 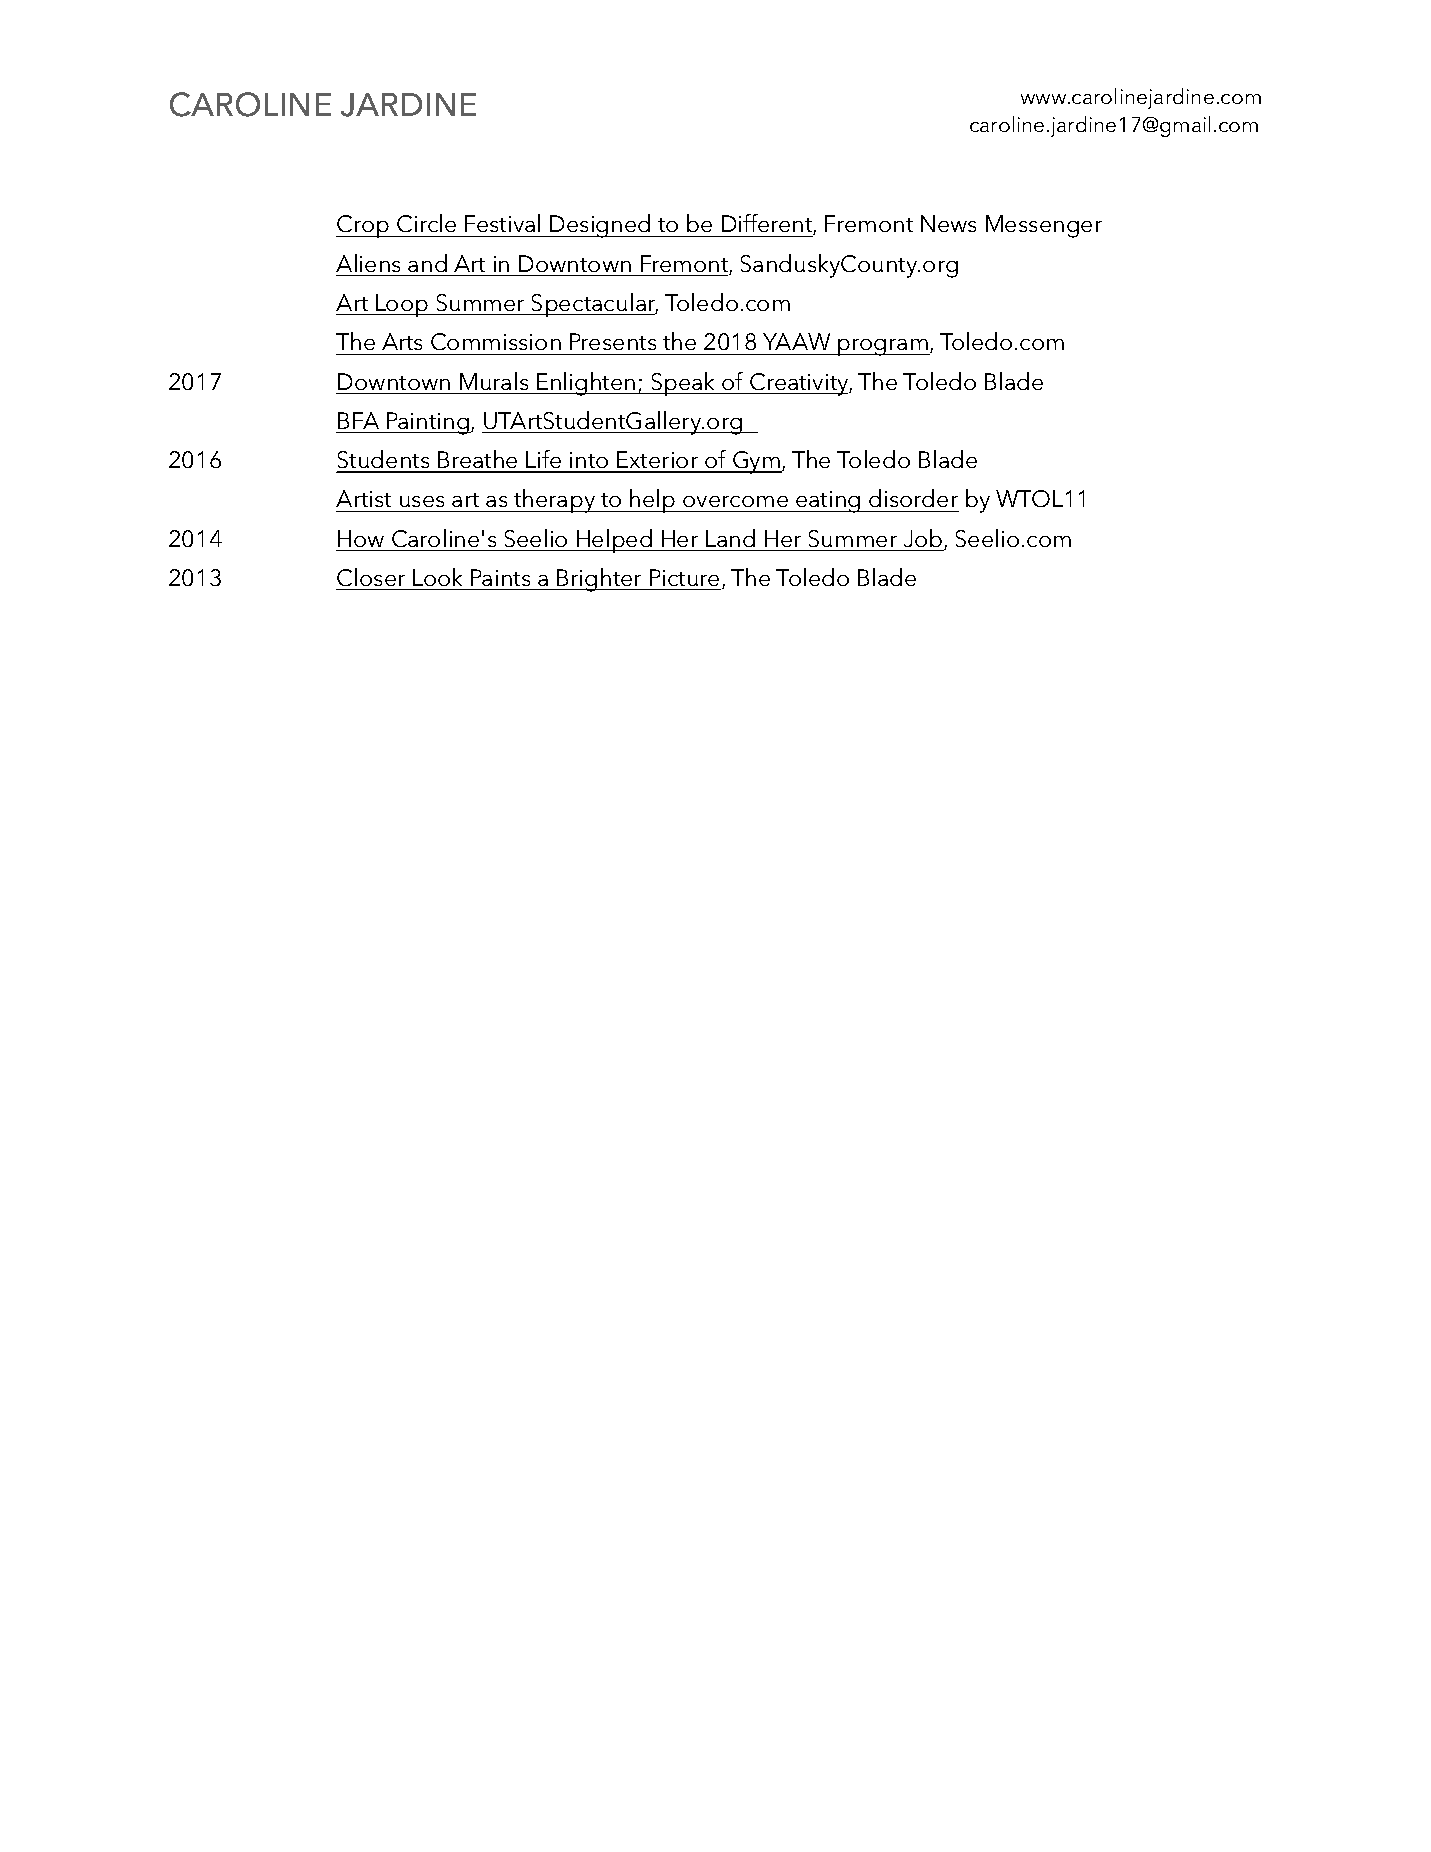 I want to click on Job, so click(x=924, y=539).
